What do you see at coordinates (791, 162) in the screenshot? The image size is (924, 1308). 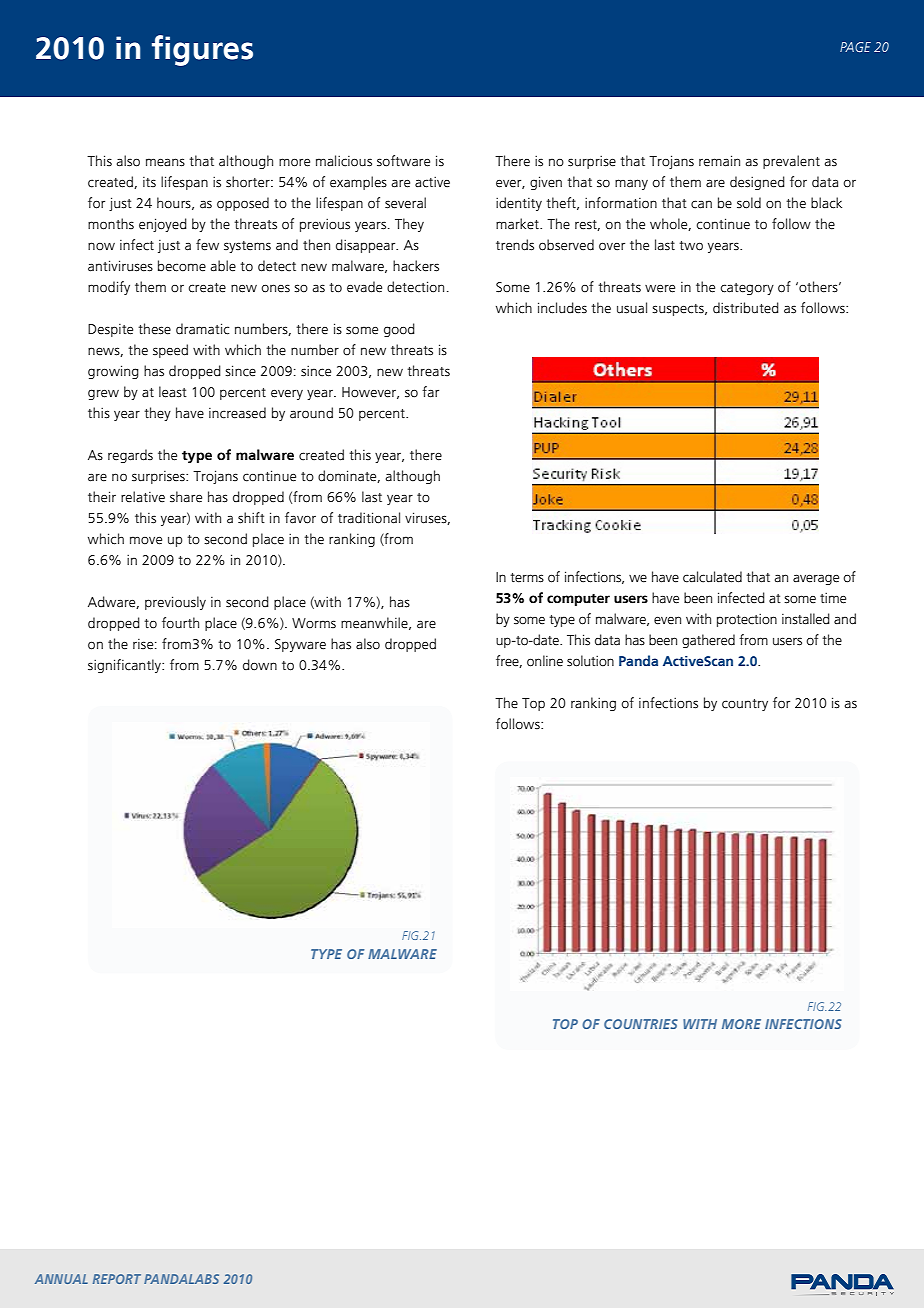 I see `prevalent` at bounding box center [791, 162].
